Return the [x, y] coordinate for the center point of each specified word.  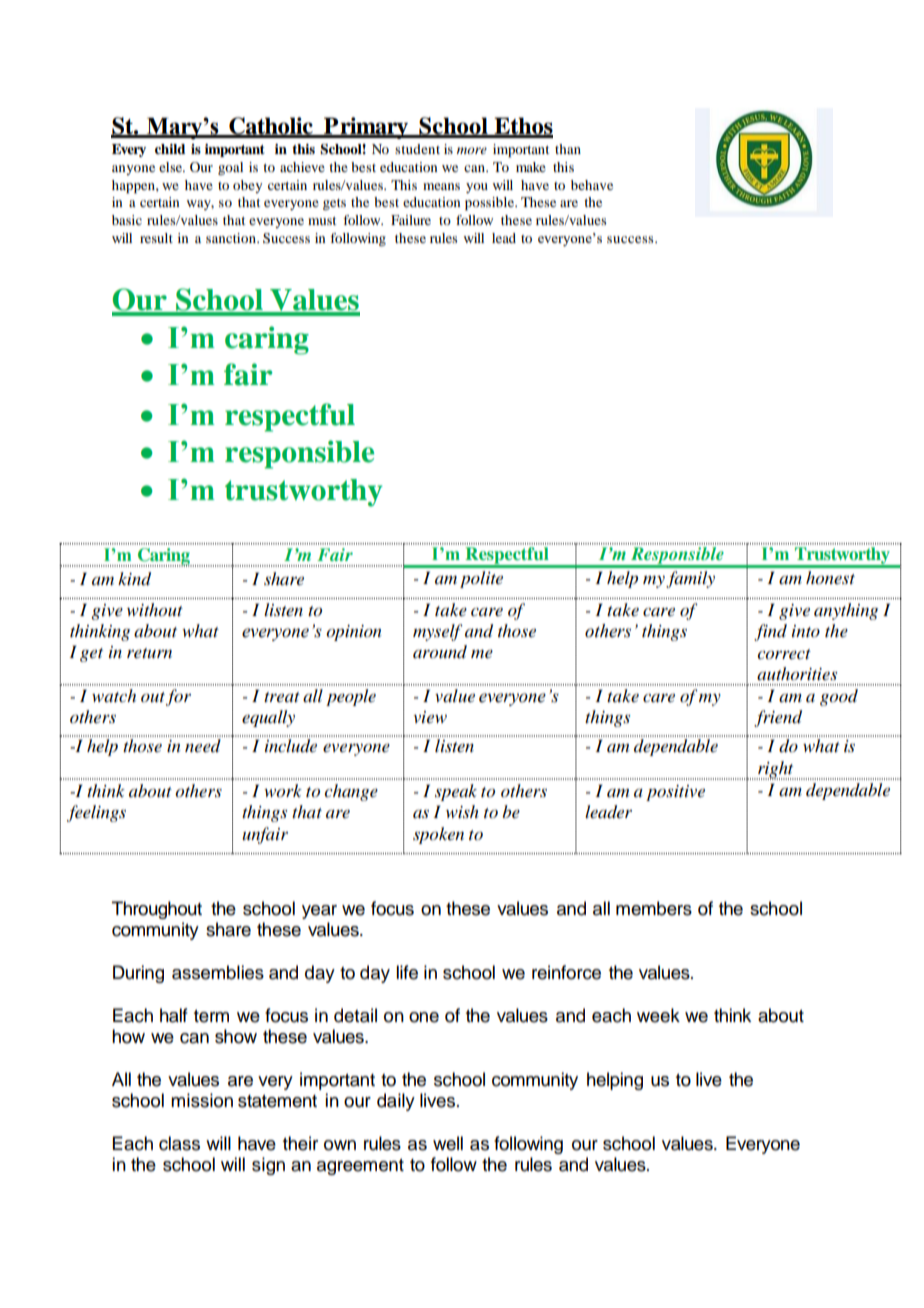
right [776, 770]
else [171, 167]
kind [134, 579]
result [156, 238]
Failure [411, 220]
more [472, 150]
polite [481, 579]
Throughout [157, 910]
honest [830, 578]
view [430, 717]
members [654, 908]
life [407, 972]
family [690, 579]
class [179, 1143]
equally [268, 718]
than [568, 149]
